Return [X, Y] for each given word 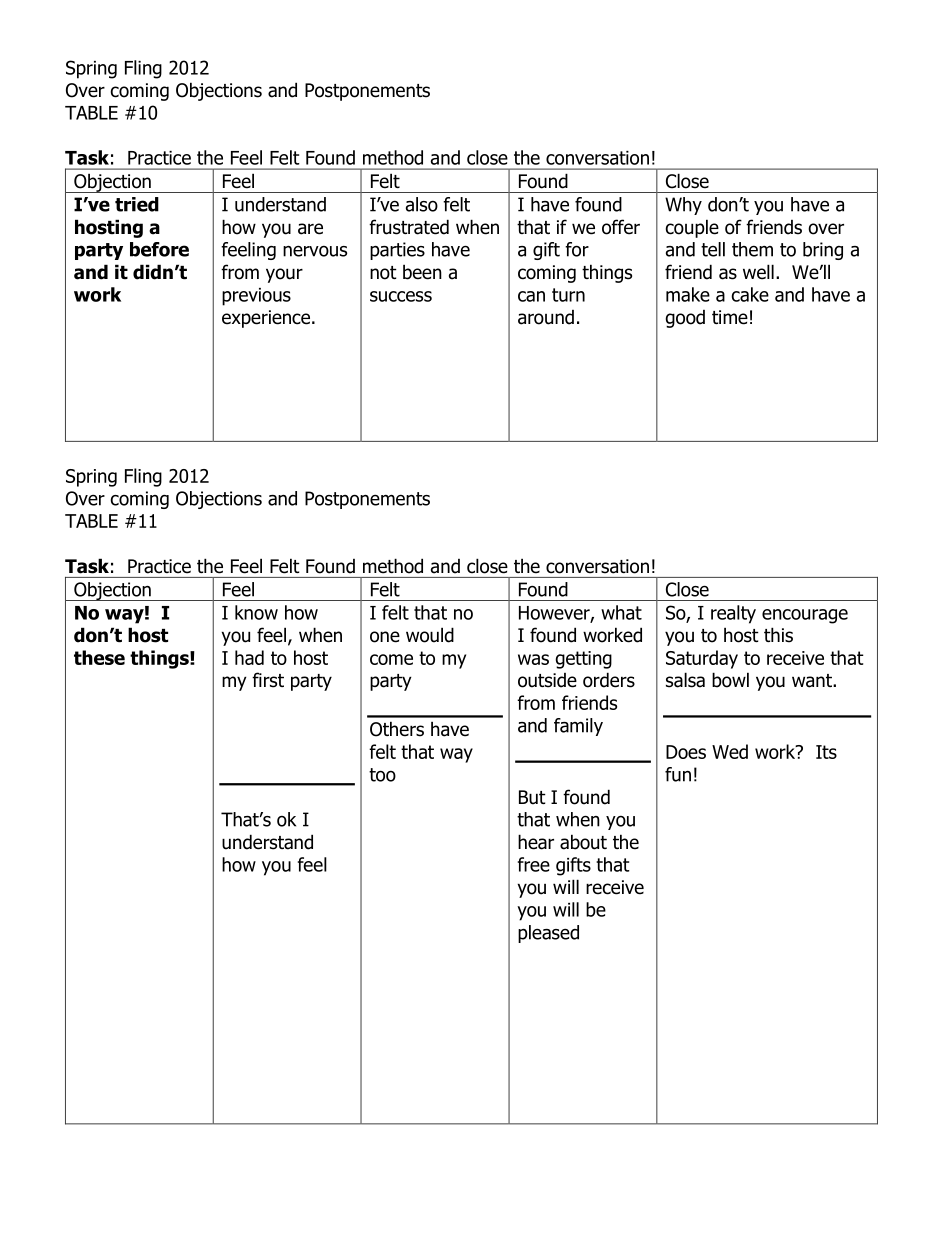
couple [692, 228]
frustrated [409, 227]
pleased [548, 934]
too [382, 775]
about [583, 842]
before [159, 249]
